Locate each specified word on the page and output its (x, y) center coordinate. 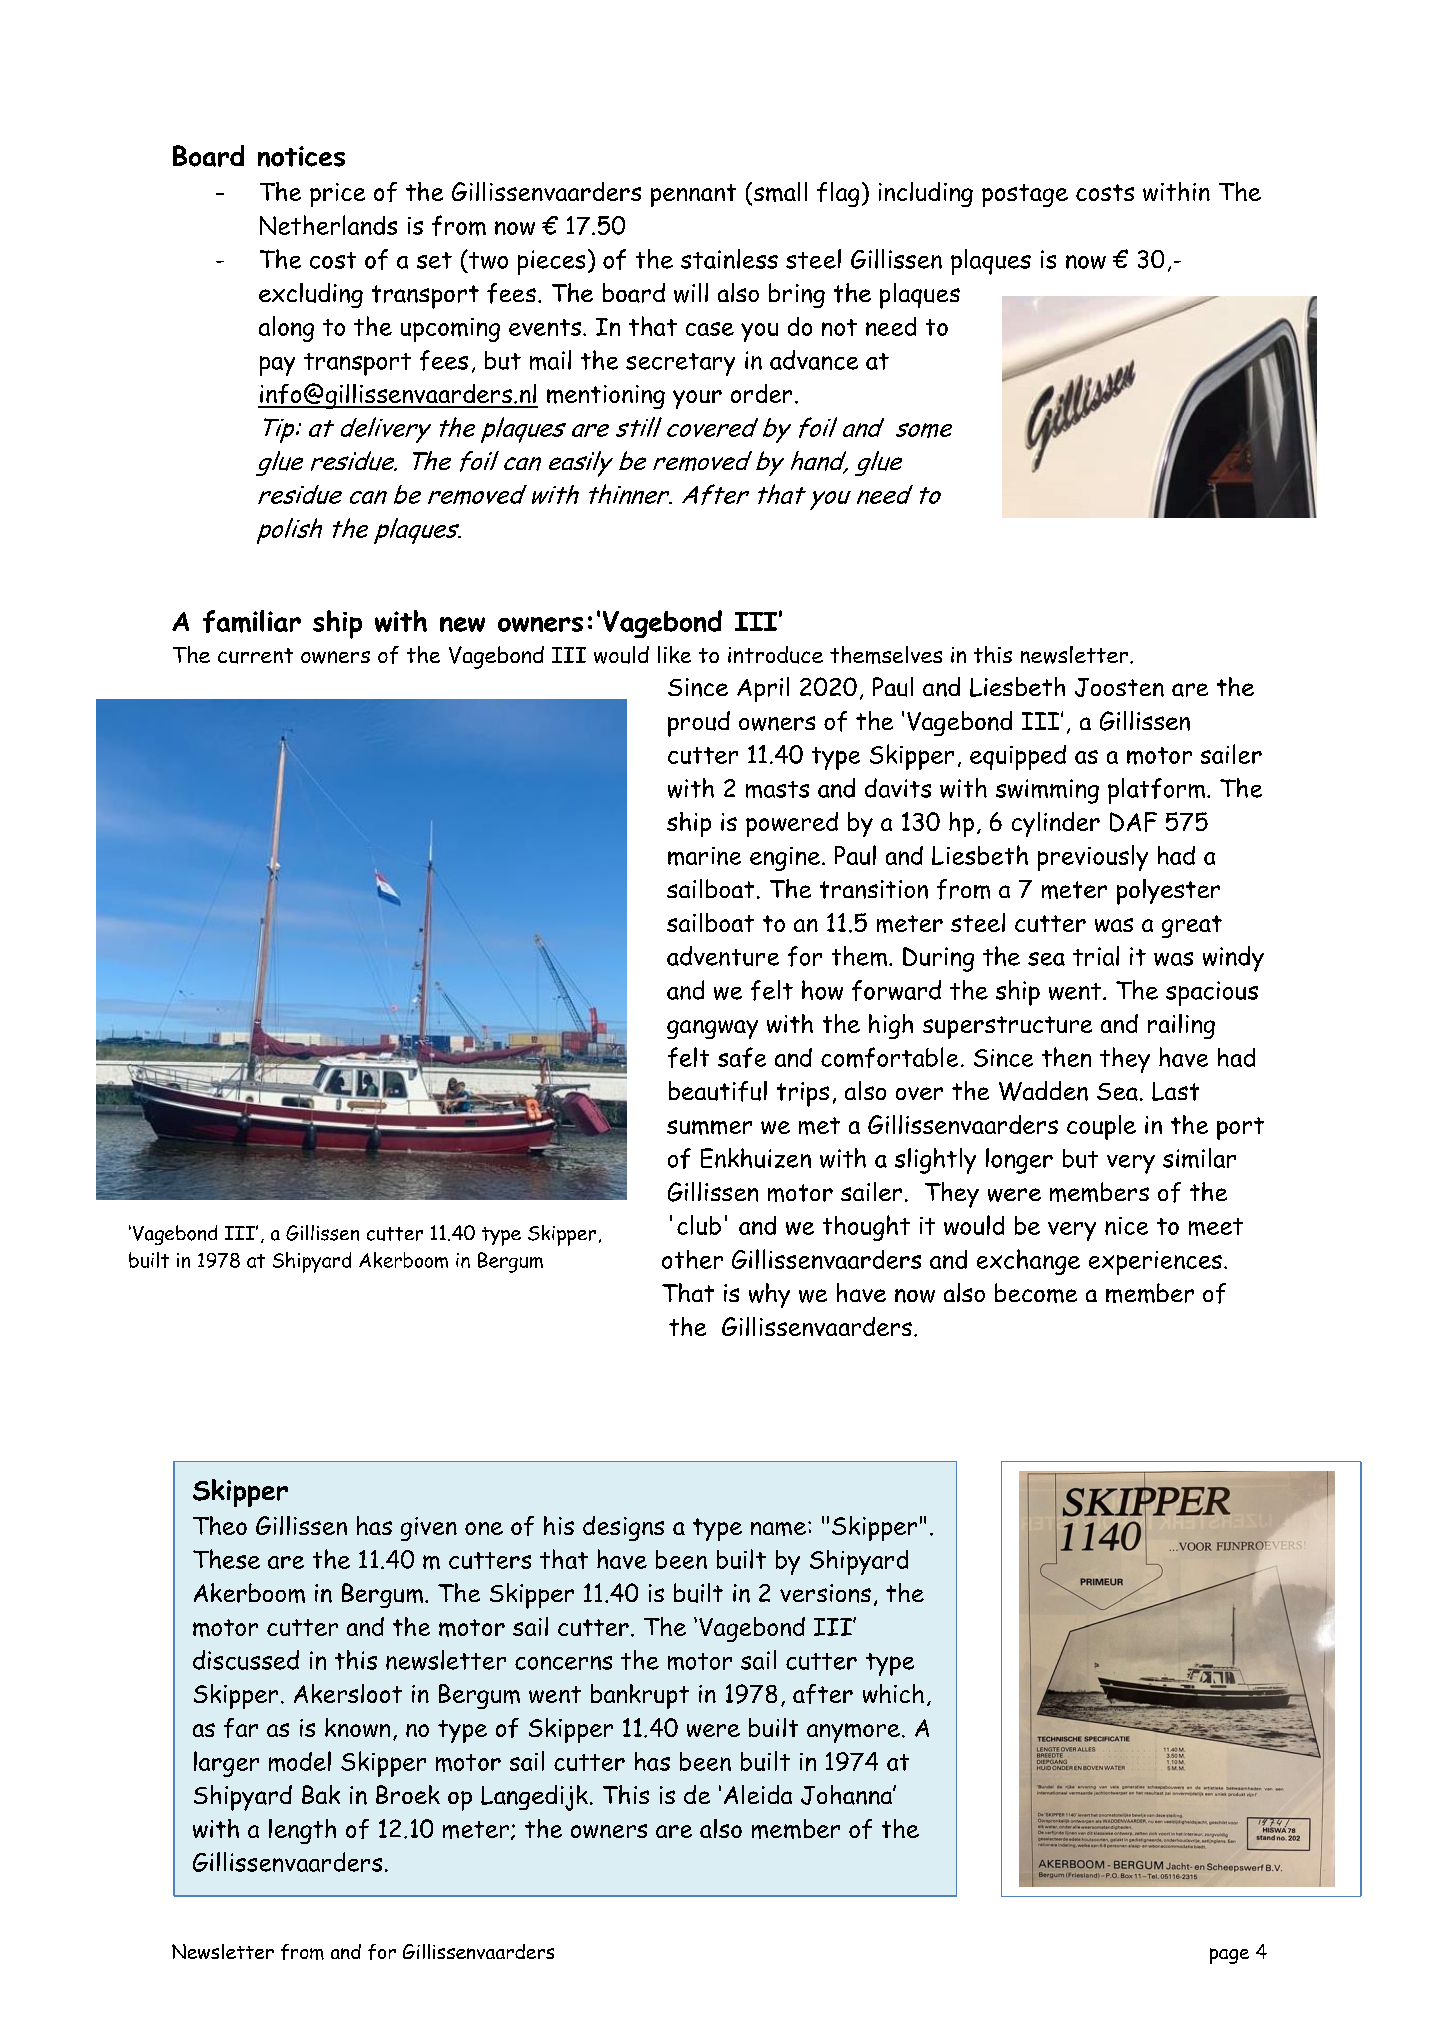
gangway (712, 1029)
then (1066, 1057)
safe (742, 1057)
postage (1025, 195)
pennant (693, 195)
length (302, 1831)
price (337, 195)
